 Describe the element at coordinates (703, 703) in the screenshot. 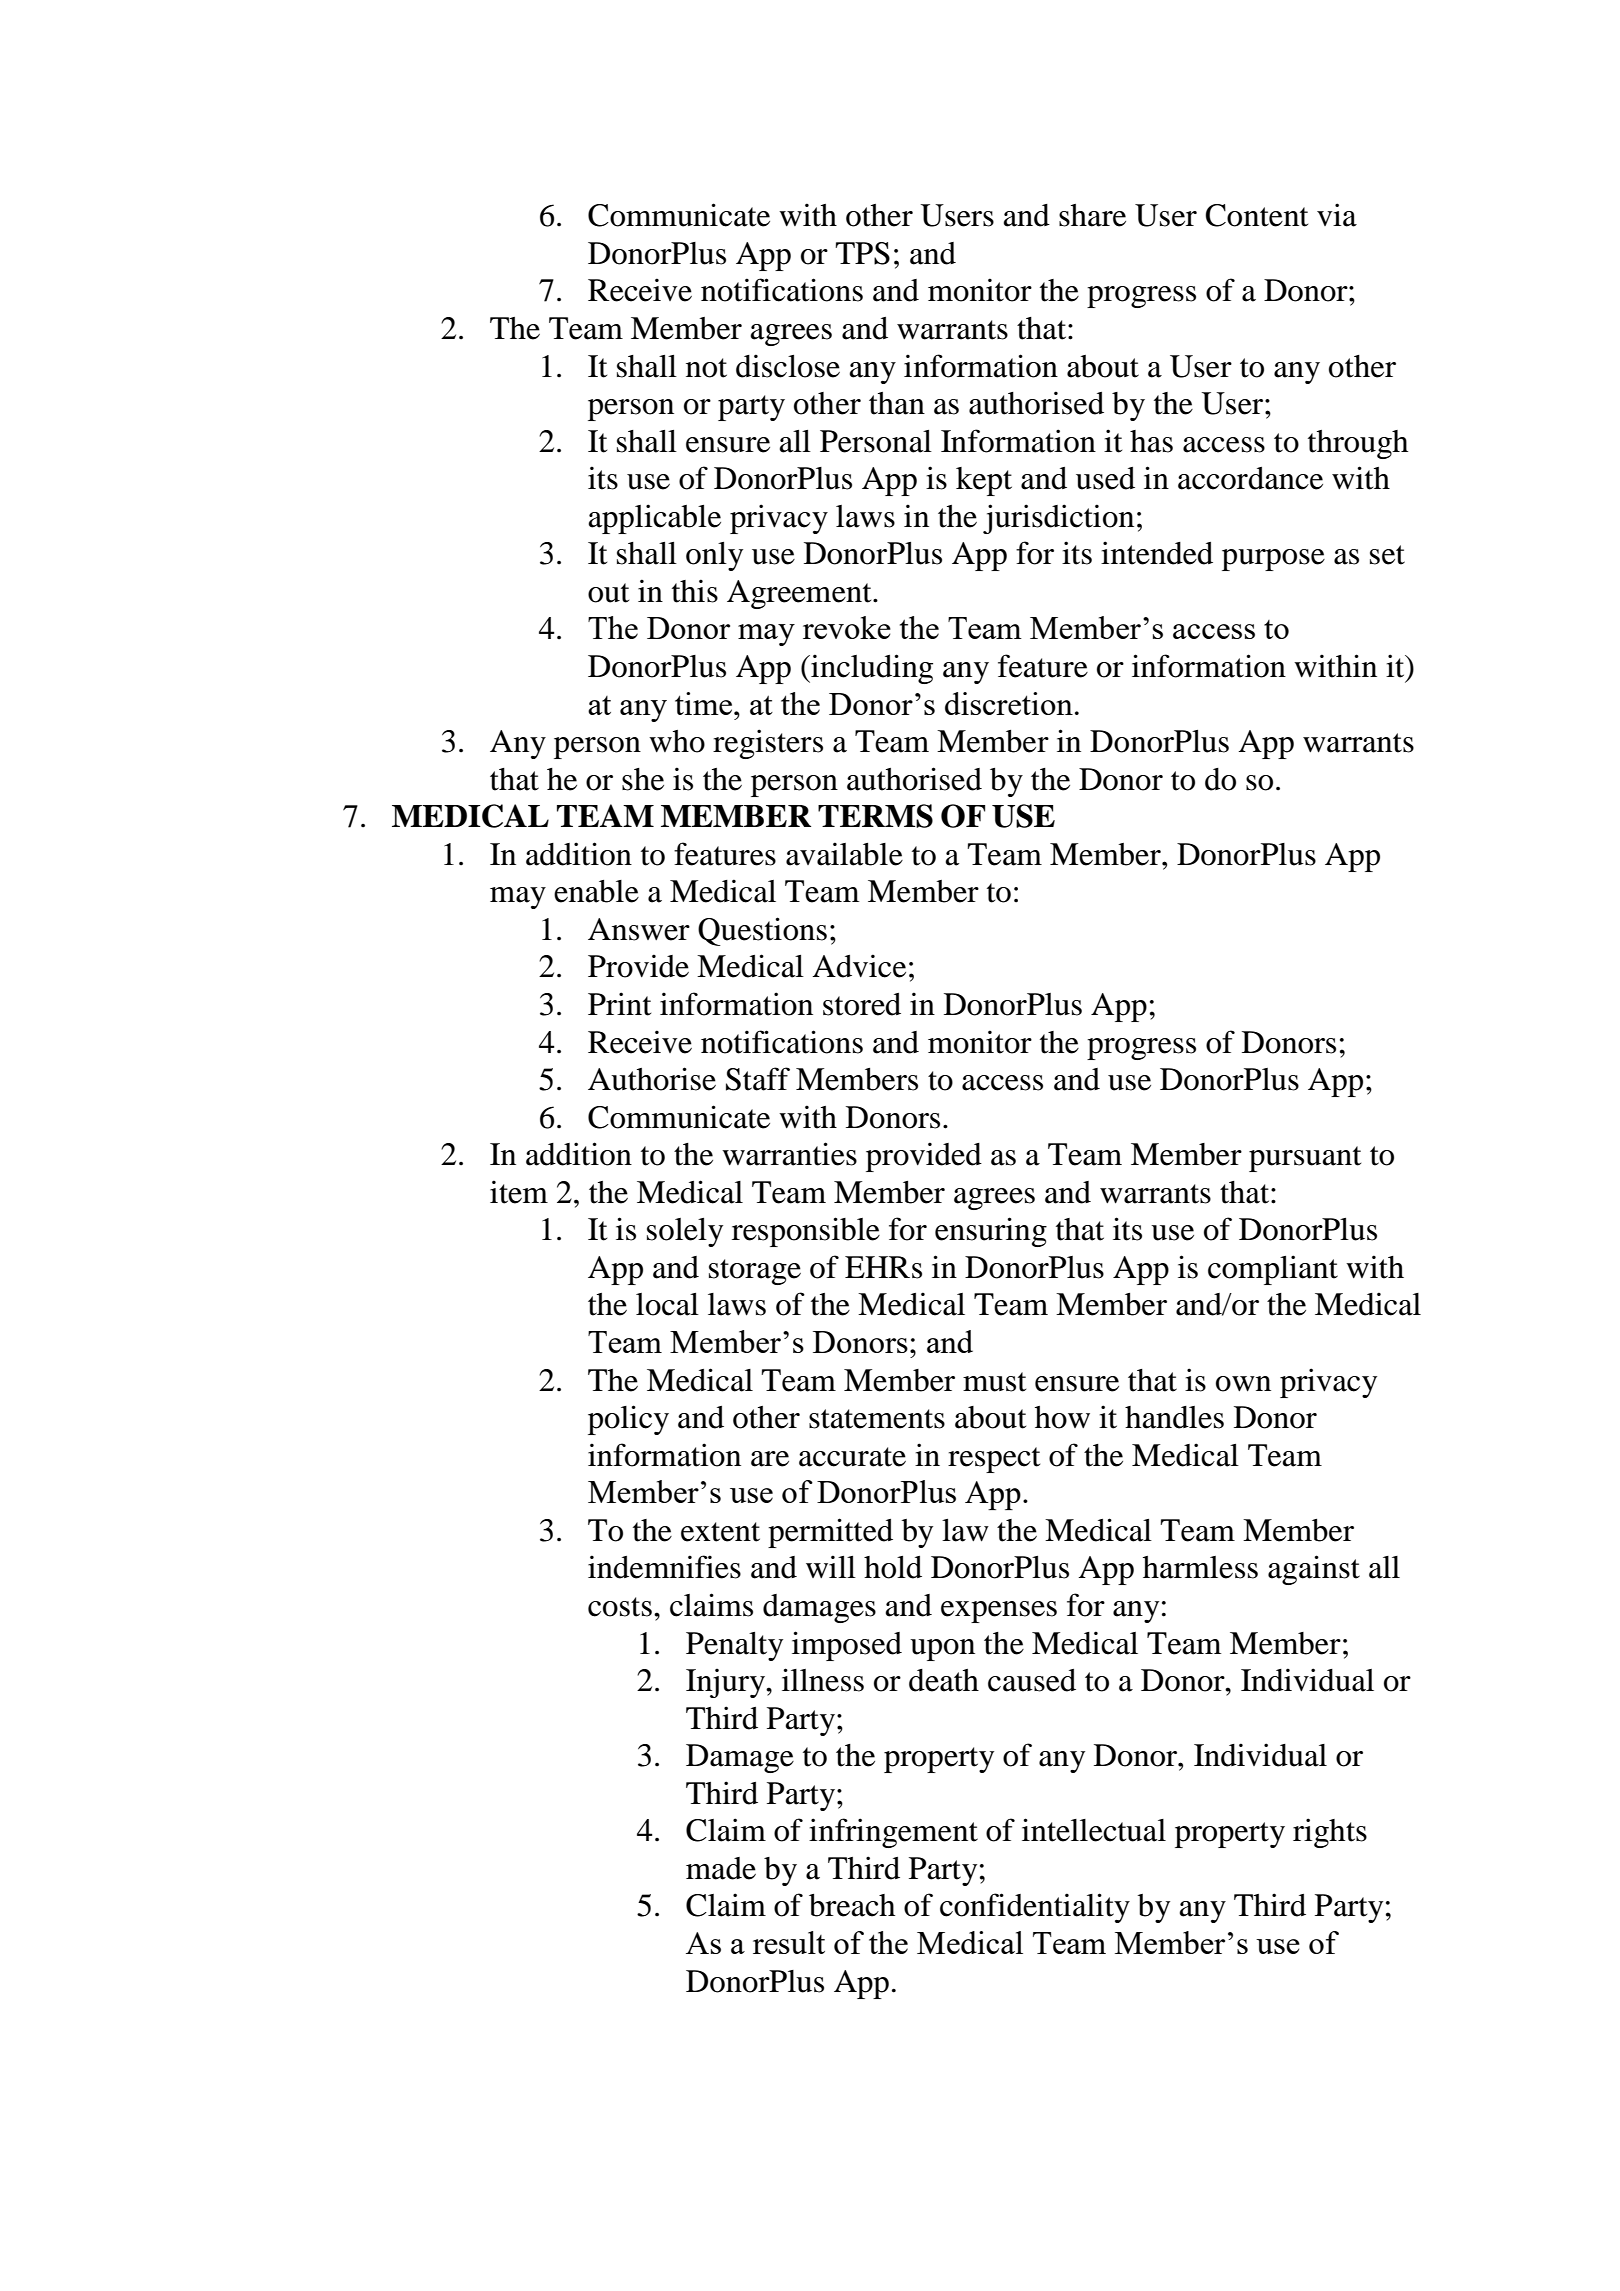

I see `time` at that location.
